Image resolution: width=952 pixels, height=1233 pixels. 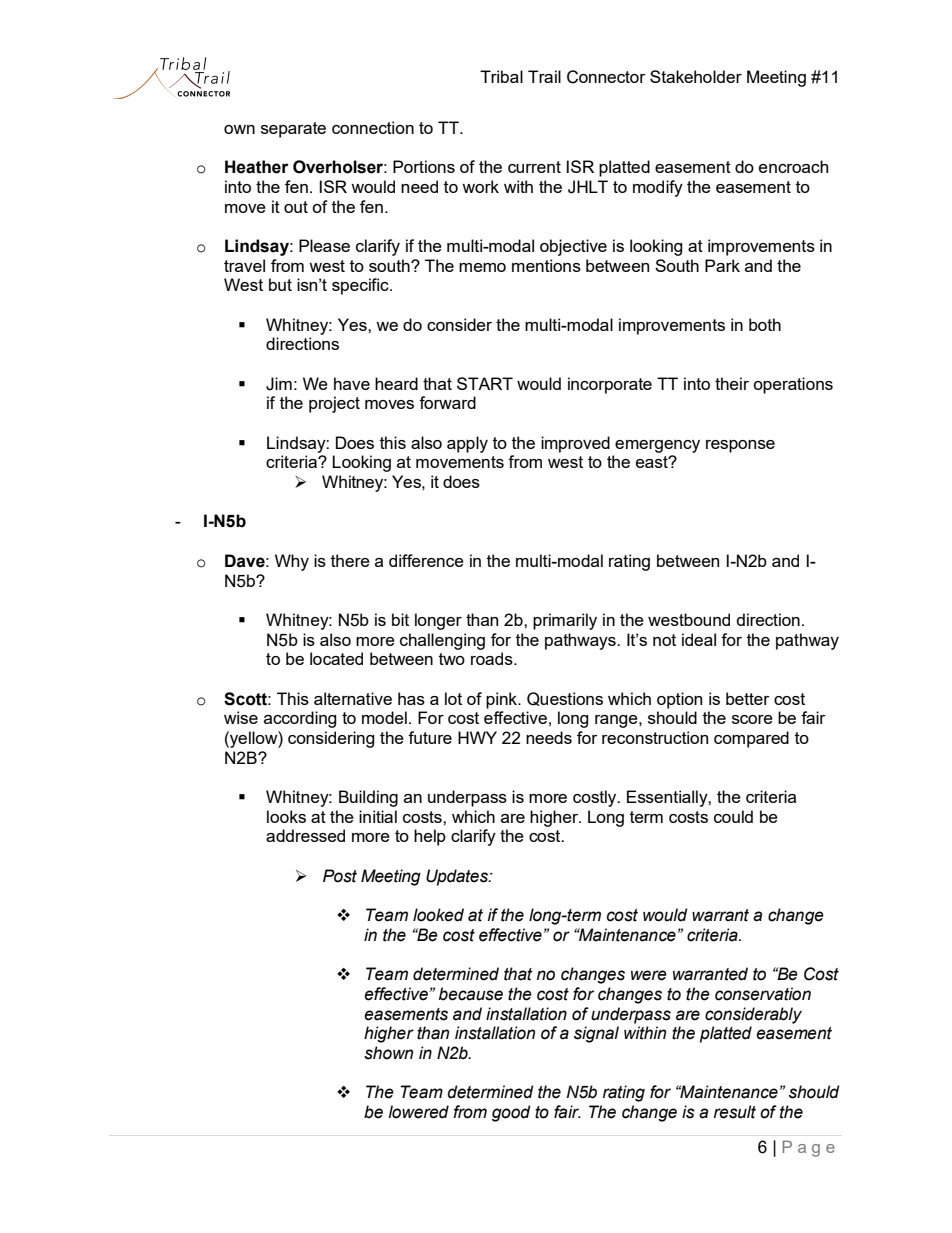 What do you see at coordinates (511, 1113) in the image?
I see `good` at bounding box center [511, 1113].
